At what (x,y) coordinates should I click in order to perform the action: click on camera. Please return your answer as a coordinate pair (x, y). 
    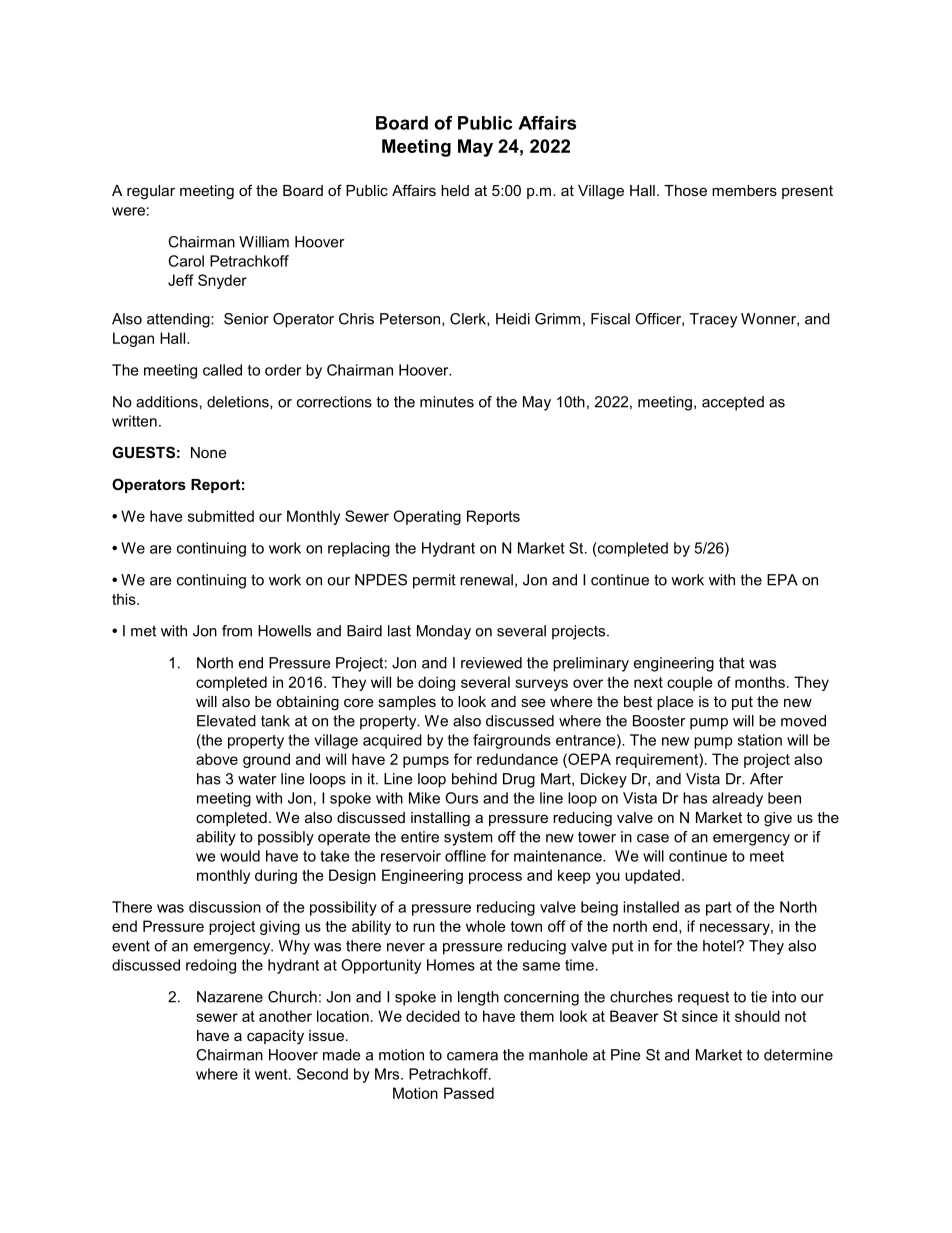
    Looking at the image, I should click on (472, 1056).
